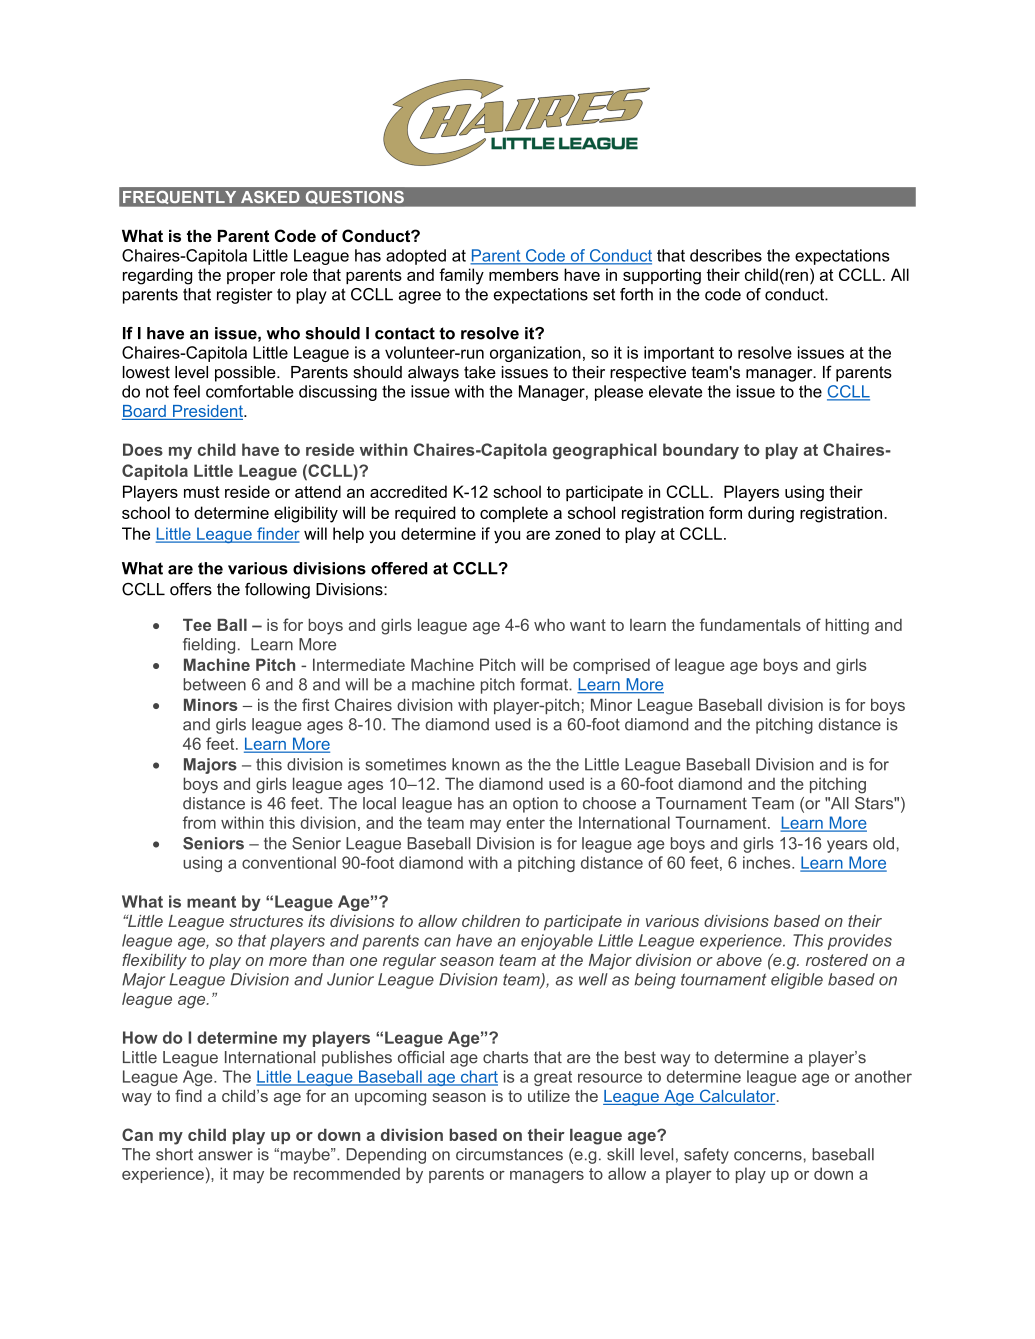 The height and width of the screenshot is (1339, 1035). Describe the element at coordinates (191, 589) in the screenshot. I see `offers` at that location.
